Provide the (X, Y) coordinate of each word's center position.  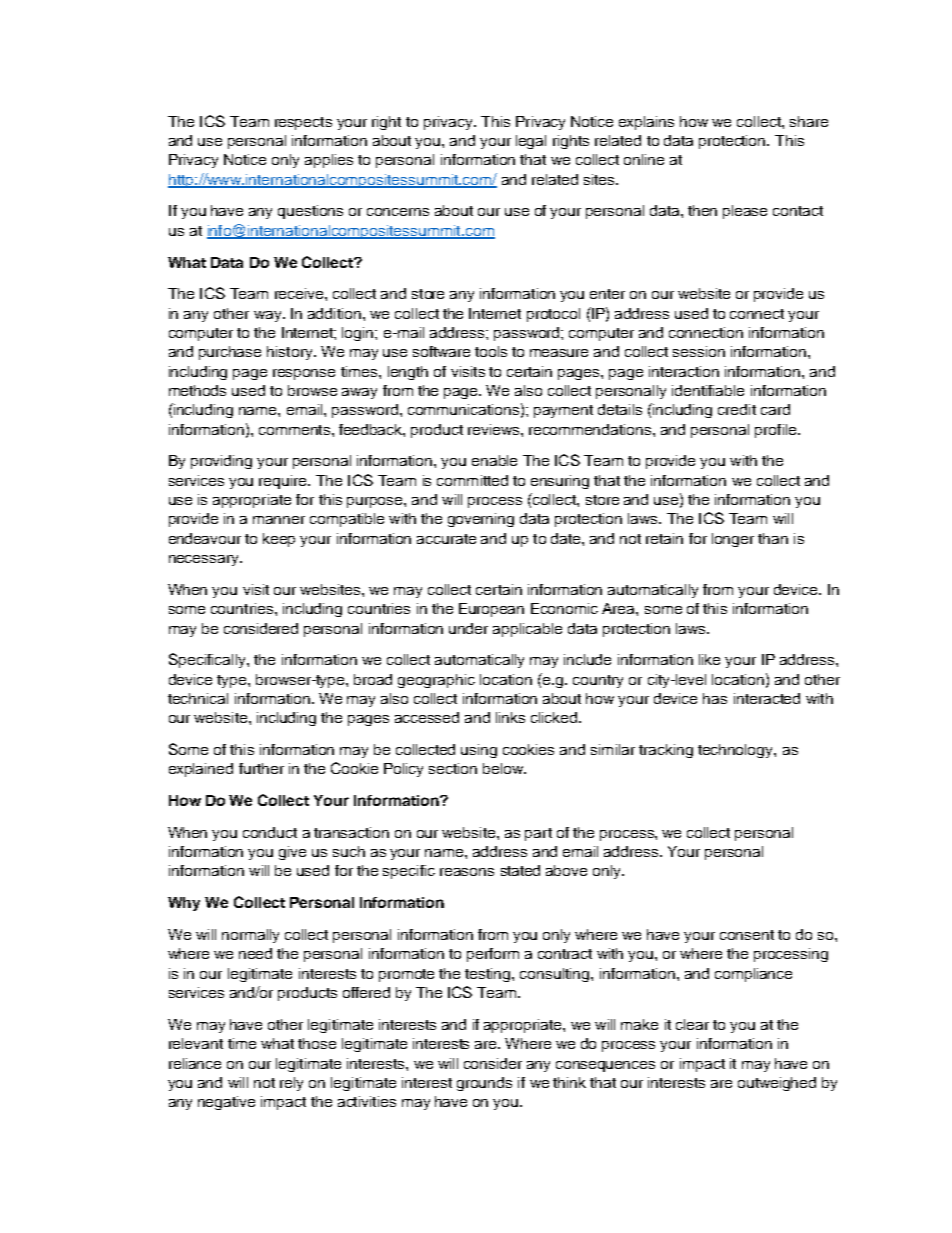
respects (303, 123)
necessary (205, 560)
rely (291, 1084)
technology (736, 751)
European (491, 610)
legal (531, 142)
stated (520, 870)
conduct (270, 832)
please (745, 212)
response (304, 374)
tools (491, 351)
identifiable (708, 390)
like (709, 659)
